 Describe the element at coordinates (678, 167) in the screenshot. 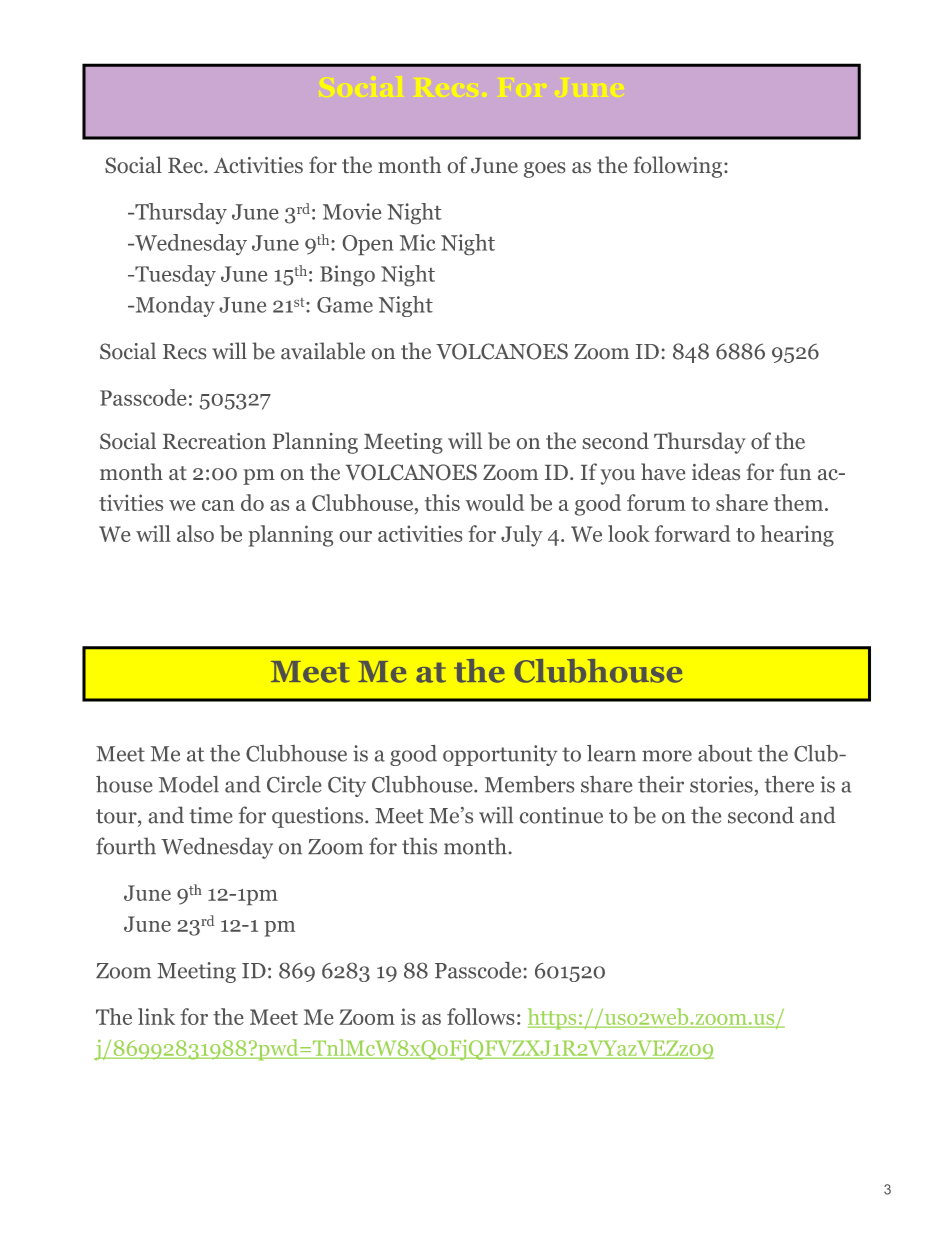

I see `following` at that location.
